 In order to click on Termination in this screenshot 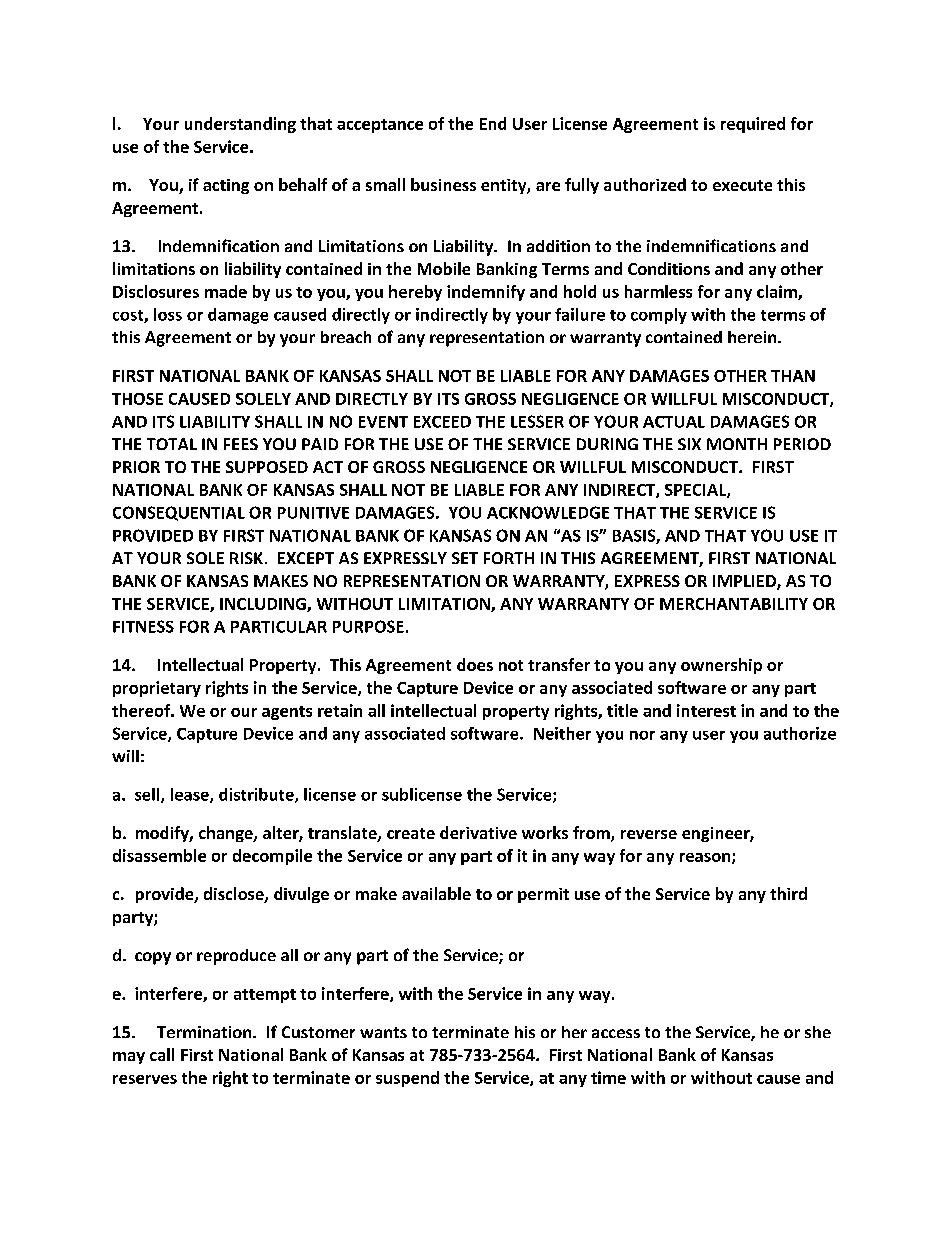, I will do `click(205, 1032)`.
